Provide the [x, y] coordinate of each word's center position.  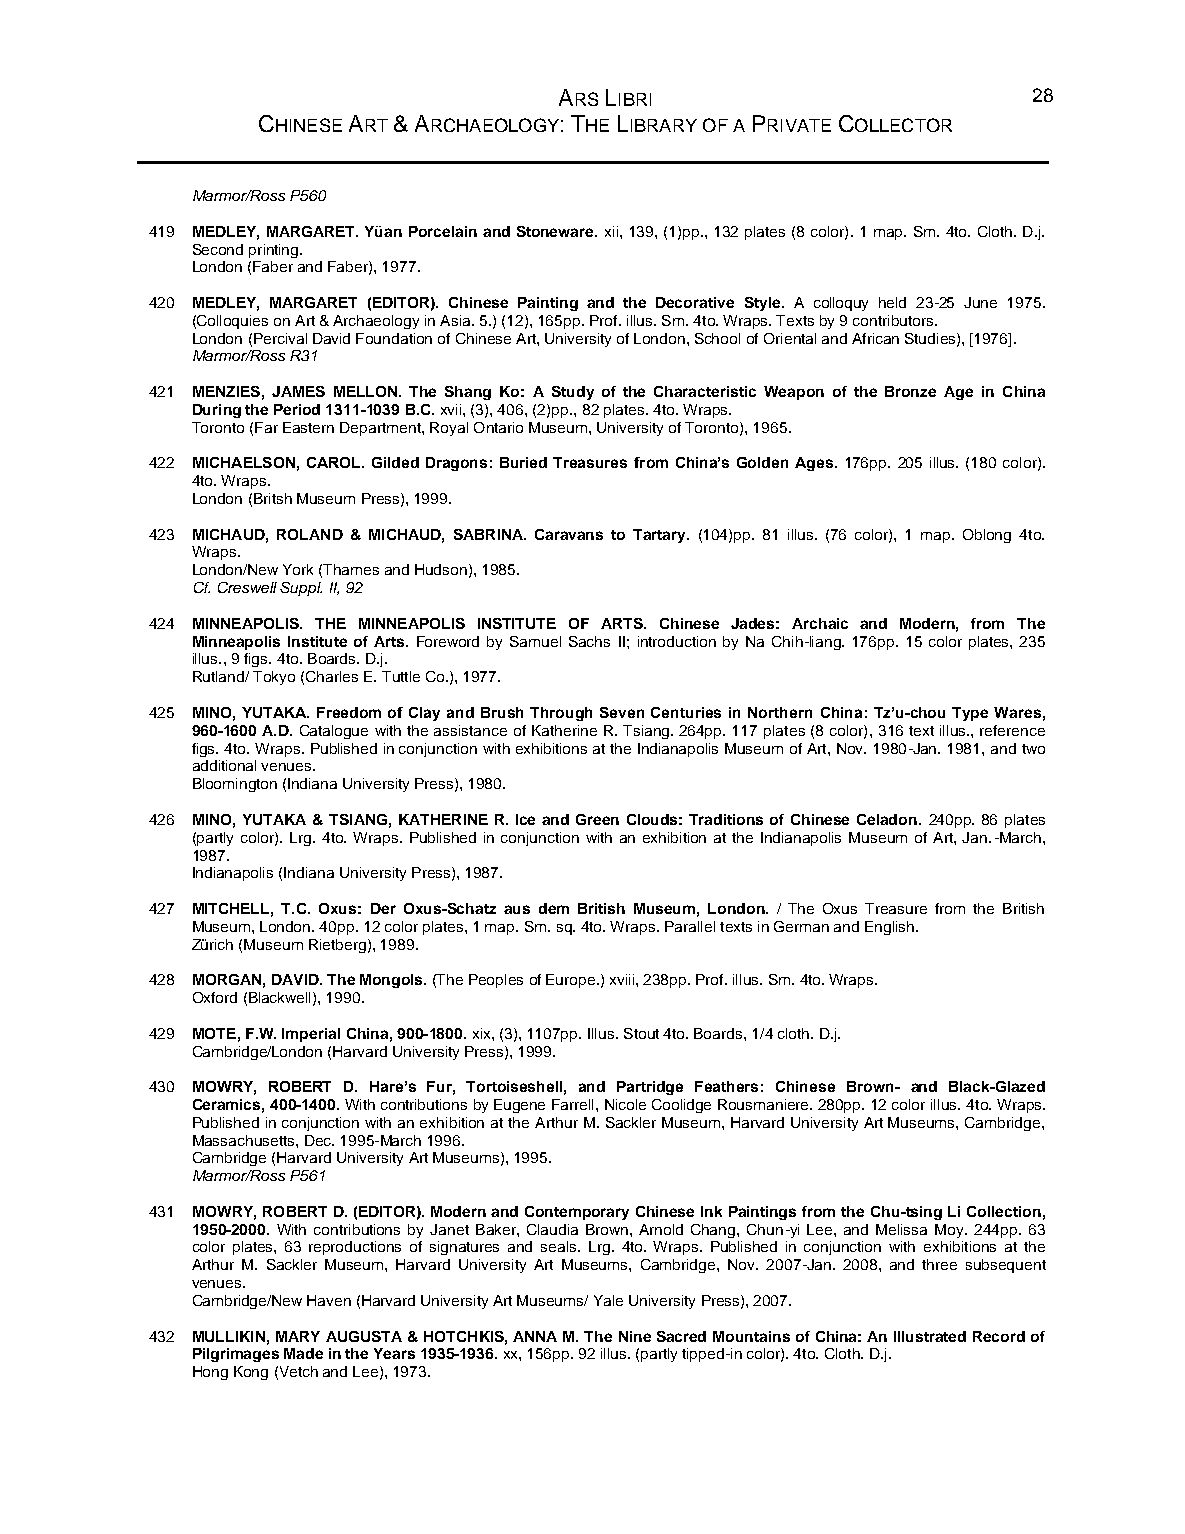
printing [275, 251]
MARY [298, 1336]
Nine [635, 1336]
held [892, 302]
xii [611, 231]
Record [999, 1336]
